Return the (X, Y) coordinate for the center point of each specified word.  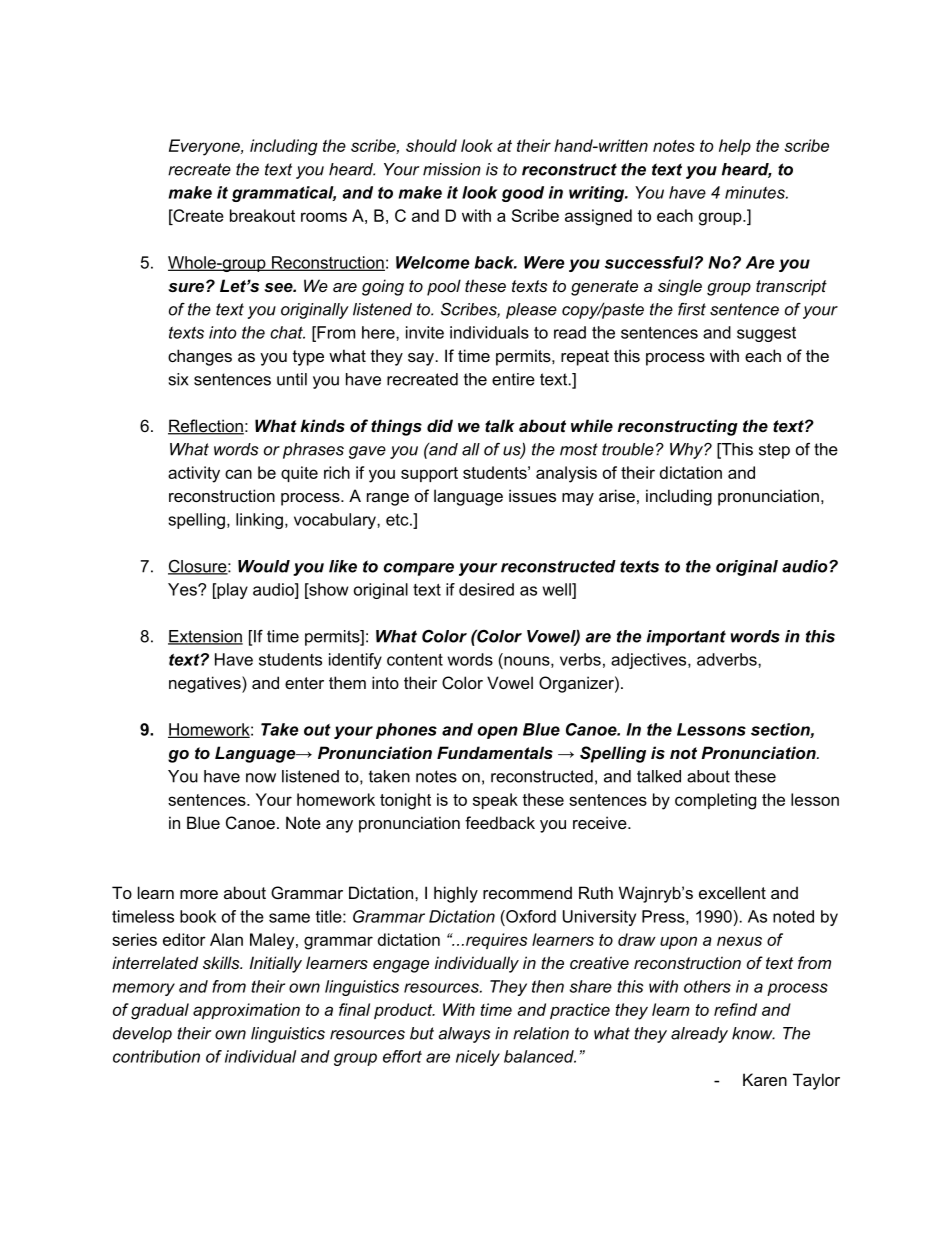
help (735, 147)
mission (452, 169)
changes (200, 357)
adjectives (650, 661)
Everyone (205, 147)
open (497, 732)
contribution (156, 1056)
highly (456, 894)
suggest (766, 334)
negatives (206, 684)
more (199, 894)
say (422, 359)
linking (259, 521)
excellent (732, 892)
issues (532, 495)
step (774, 451)
